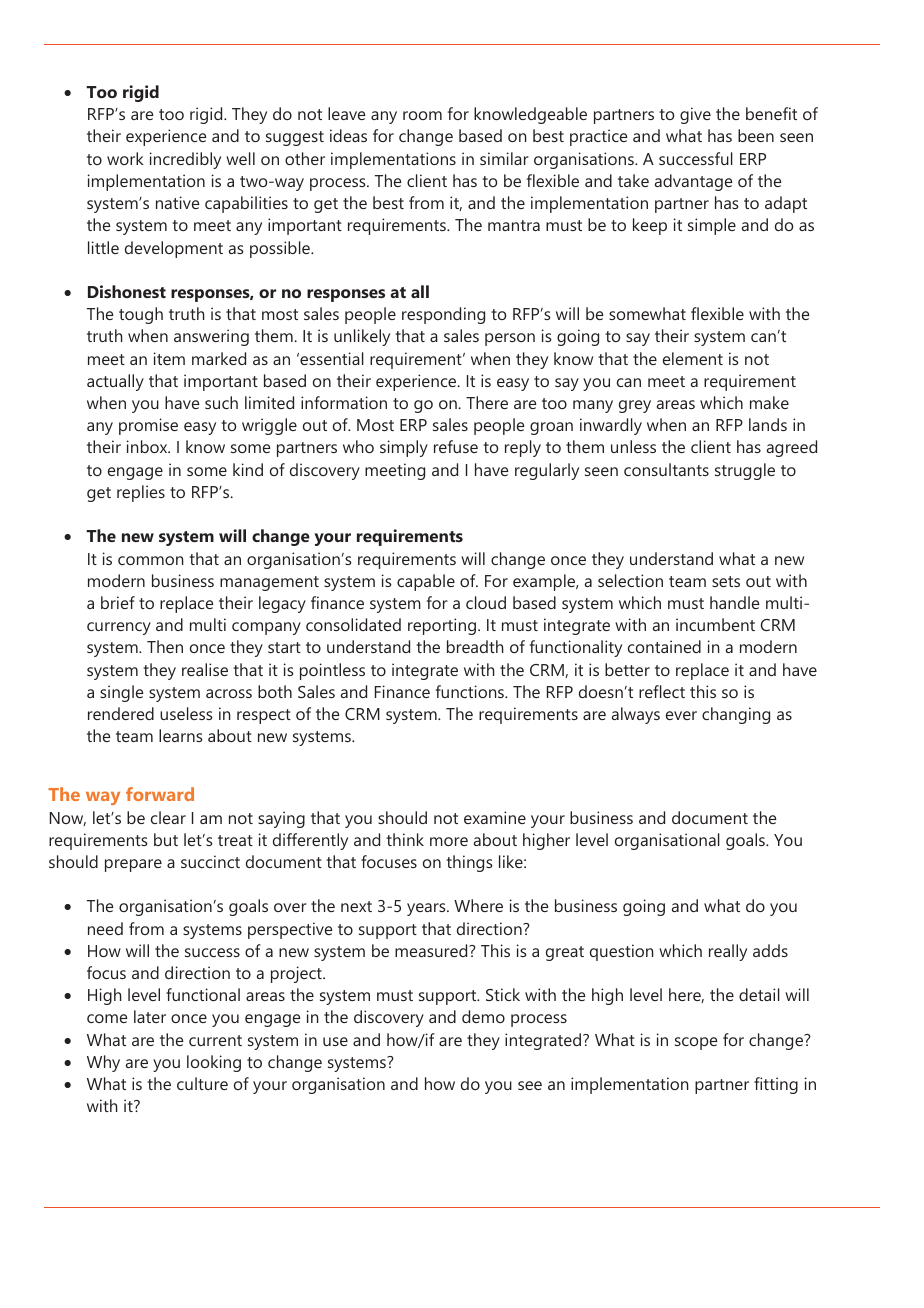 The width and height of the screenshot is (924, 1308). I want to click on struggle, so click(745, 471).
